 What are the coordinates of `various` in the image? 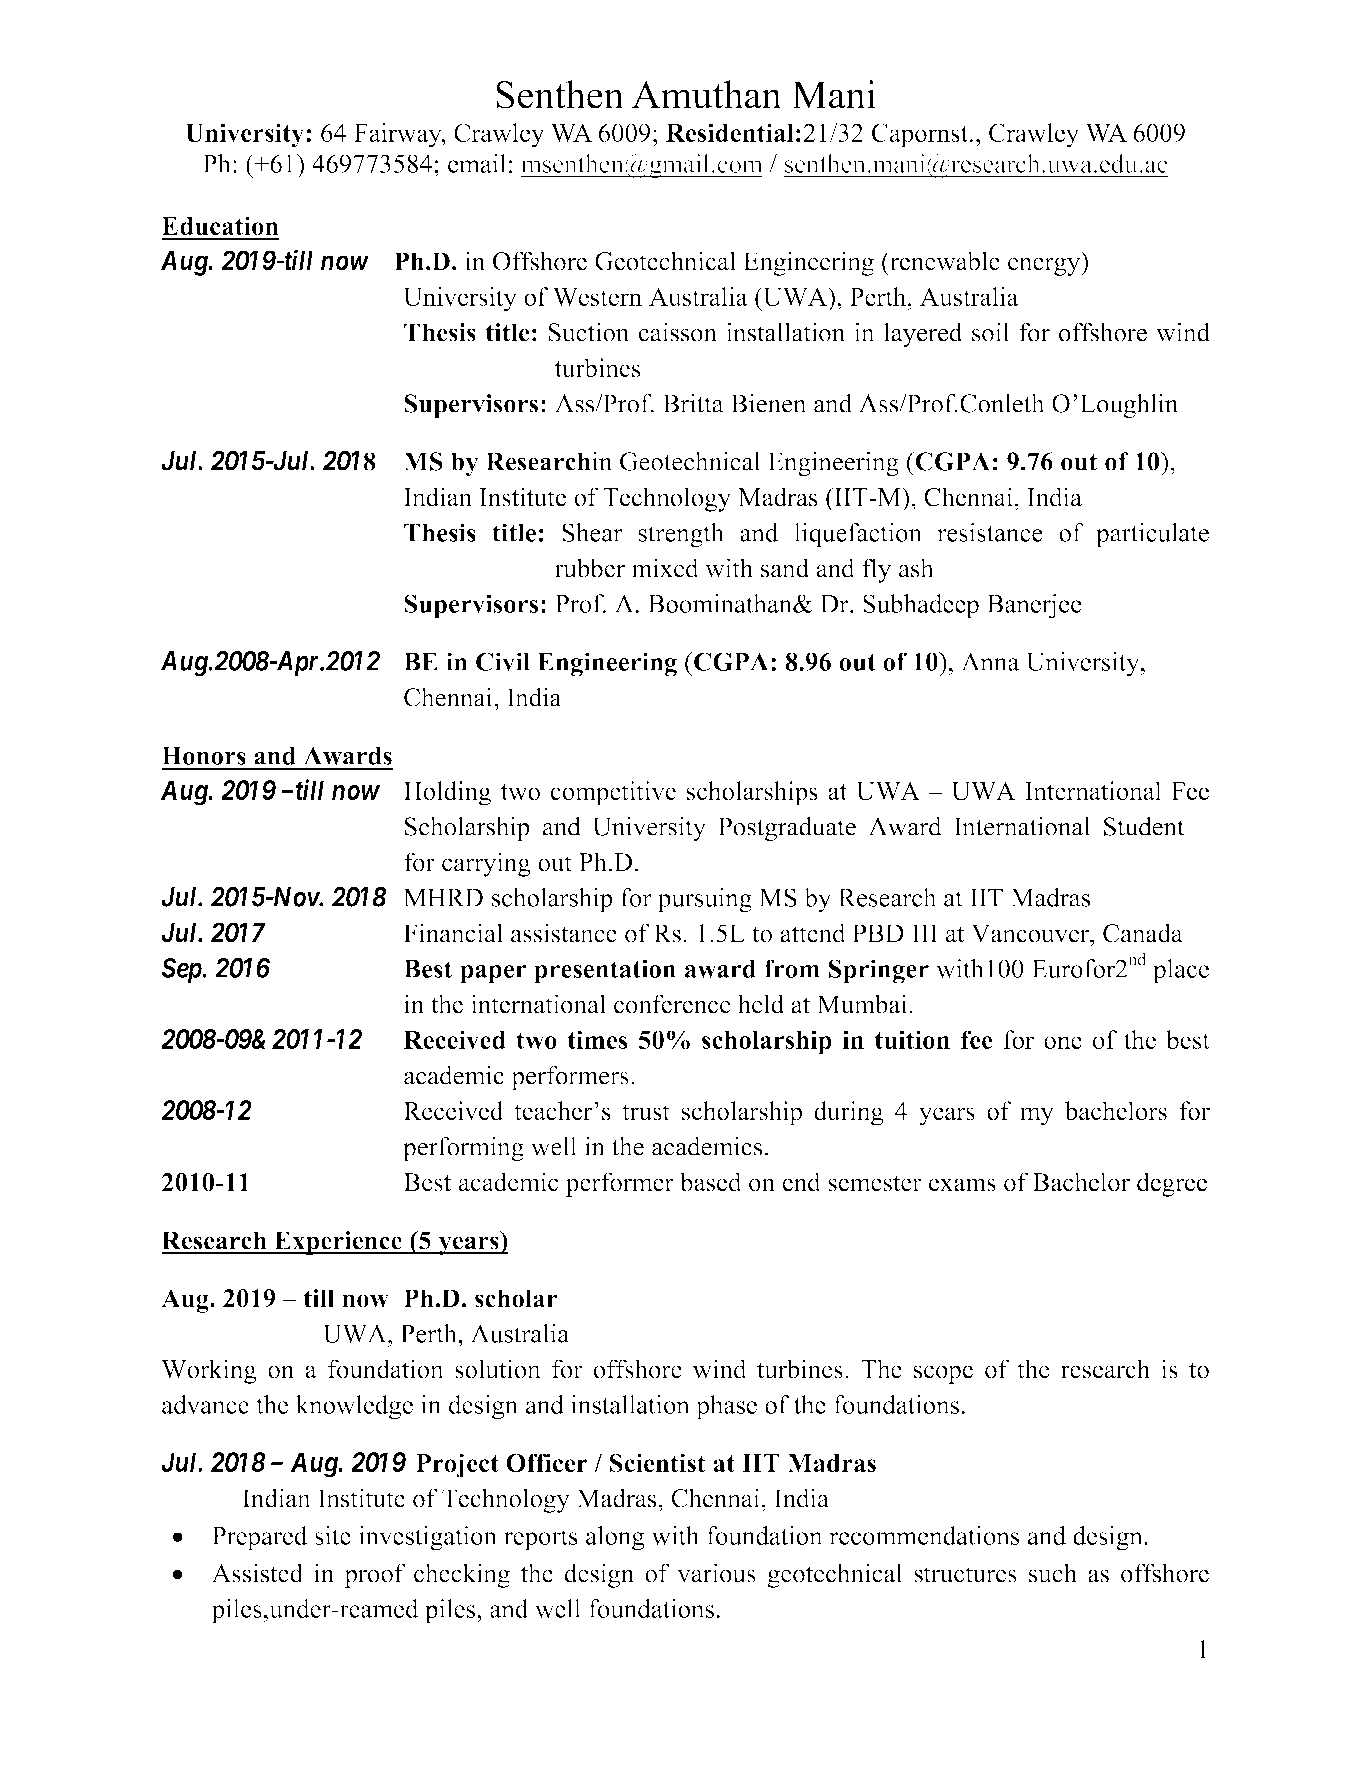 It's located at (716, 1573).
